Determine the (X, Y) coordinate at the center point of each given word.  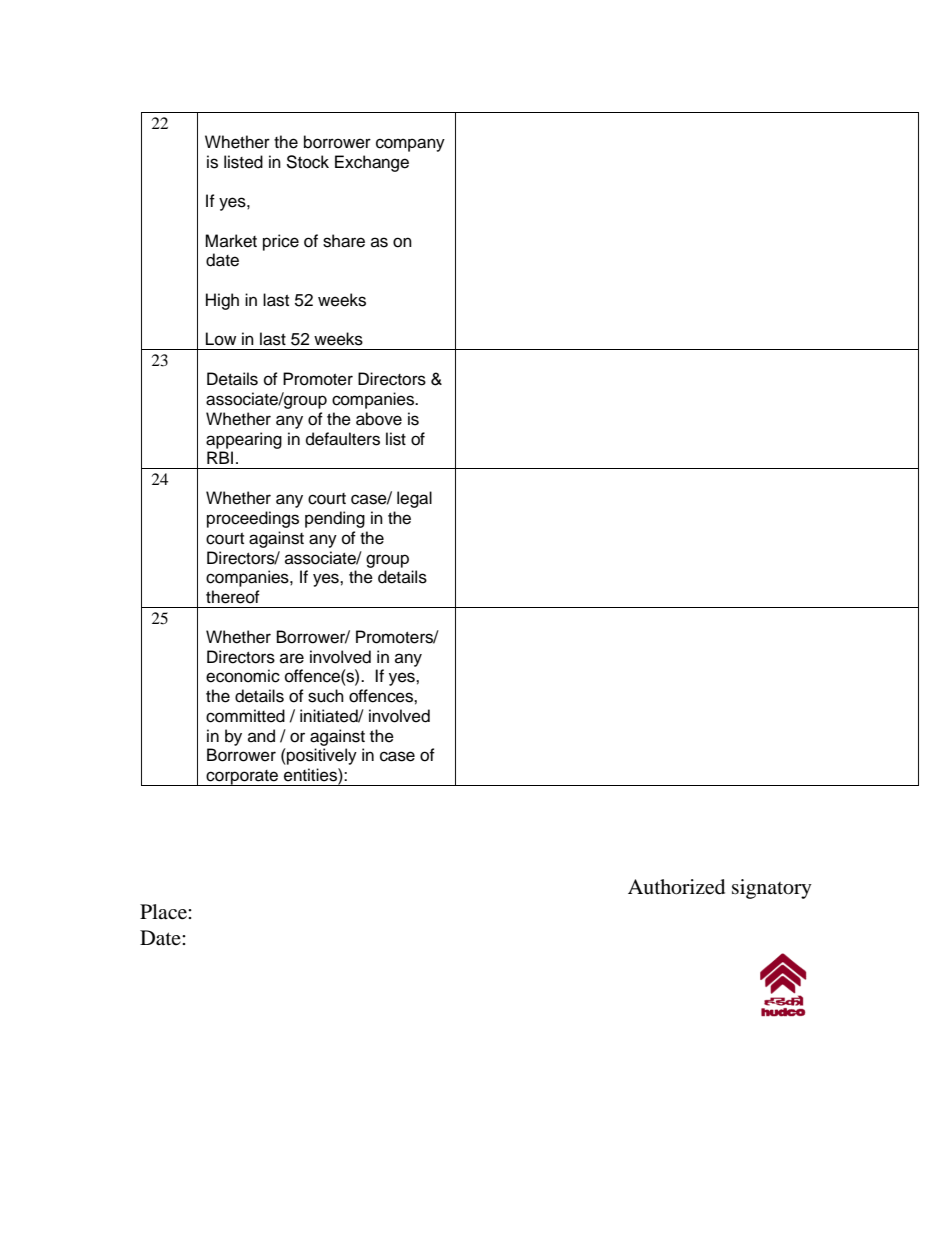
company (410, 145)
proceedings (253, 519)
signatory (772, 889)
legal (414, 499)
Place (164, 912)
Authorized (676, 887)
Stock (307, 162)
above (379, 419)
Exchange (372, 163)
